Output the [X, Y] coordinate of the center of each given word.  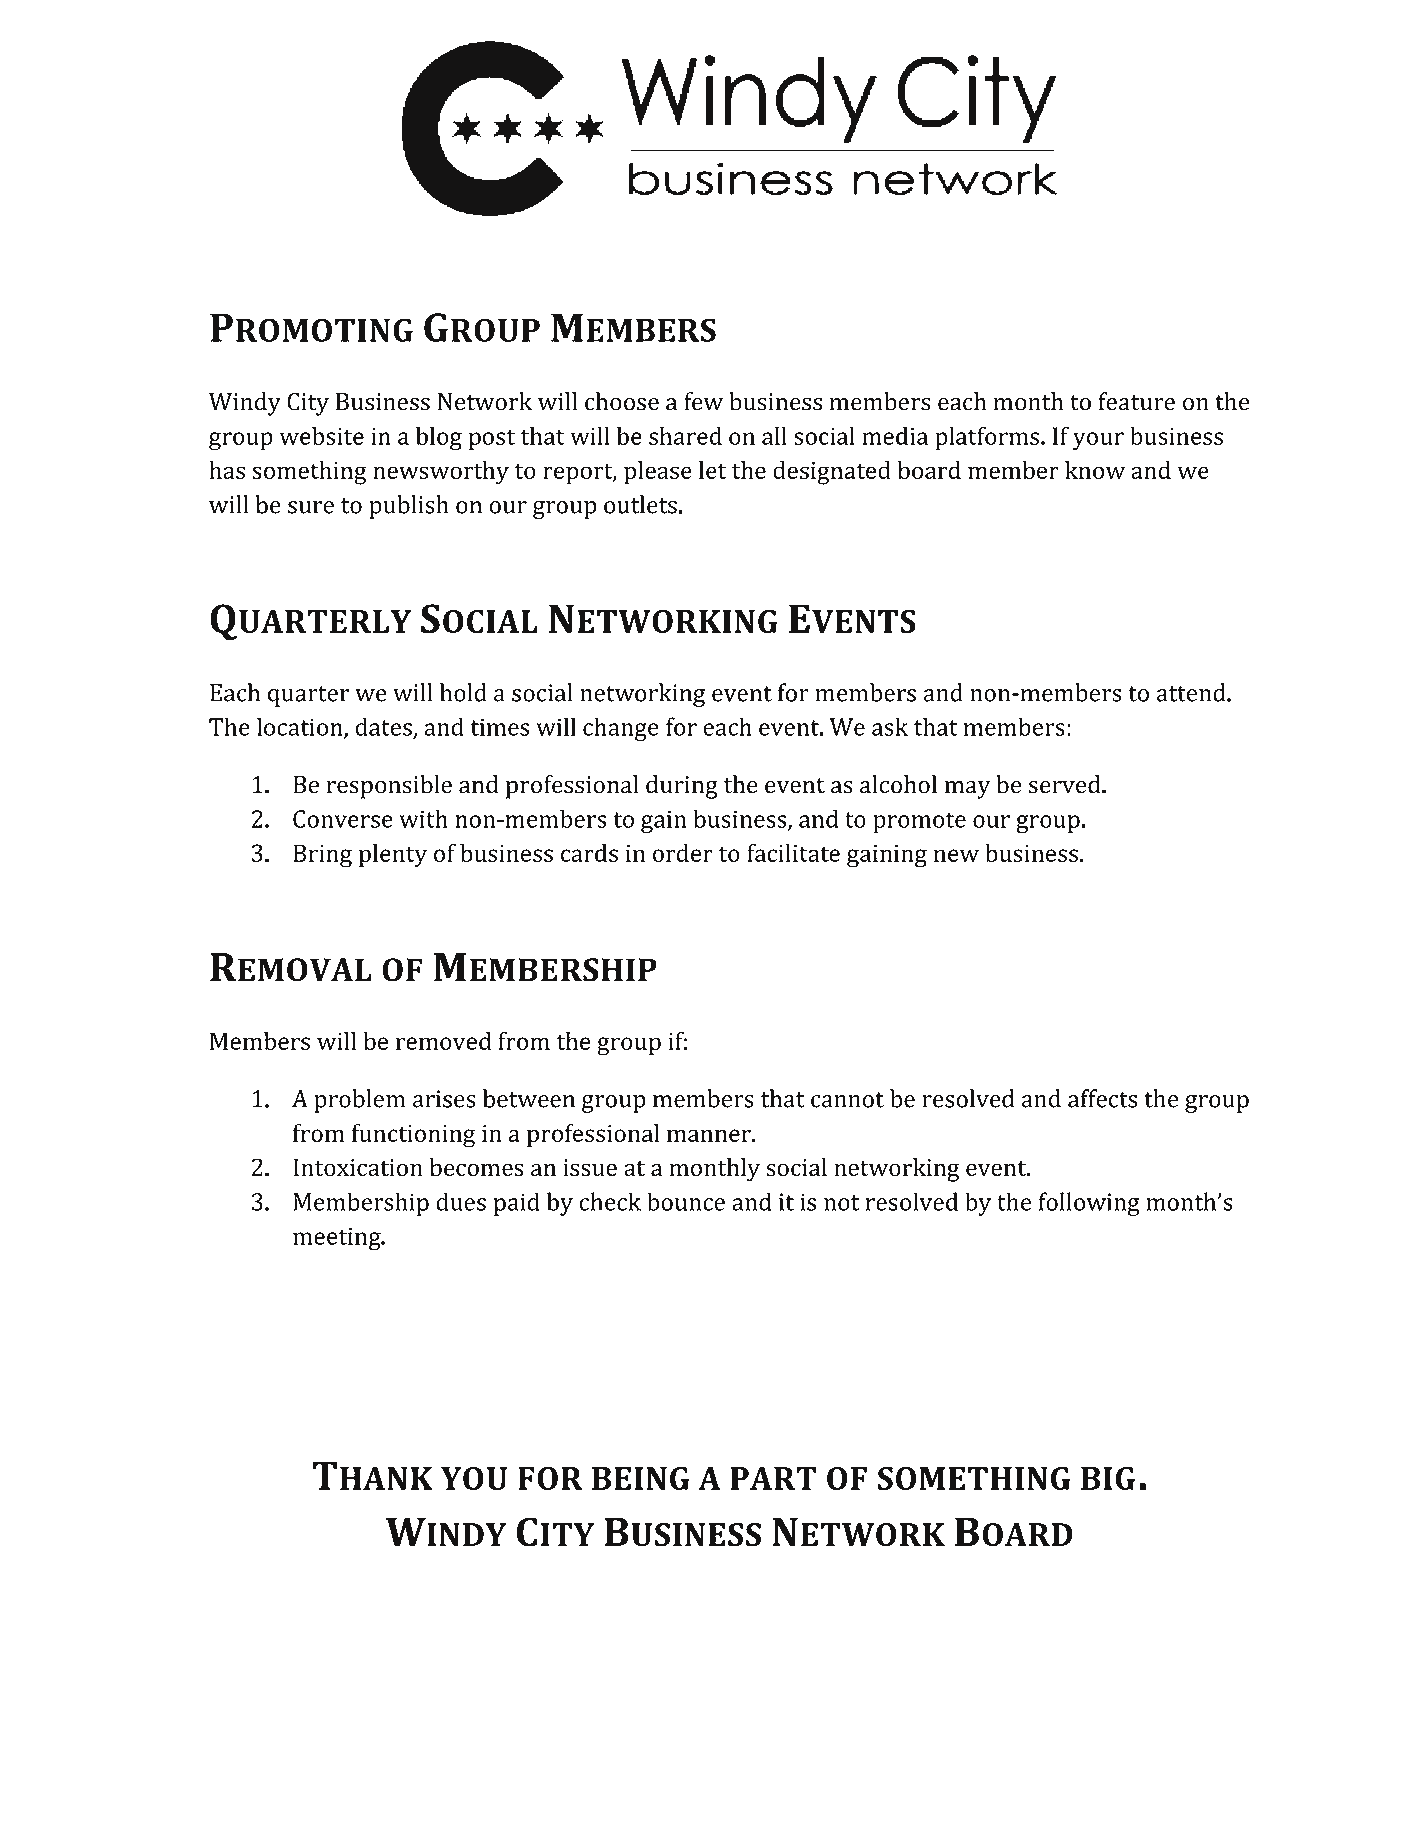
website [322, 435]
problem [360, 1101]
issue [590, 1168]
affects [1102, 1098]
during [682, 787]
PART [773, 1478]
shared [685, 435]
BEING [641, 1478]
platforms [987, 438]
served [1066, 784]
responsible [389, 787]
